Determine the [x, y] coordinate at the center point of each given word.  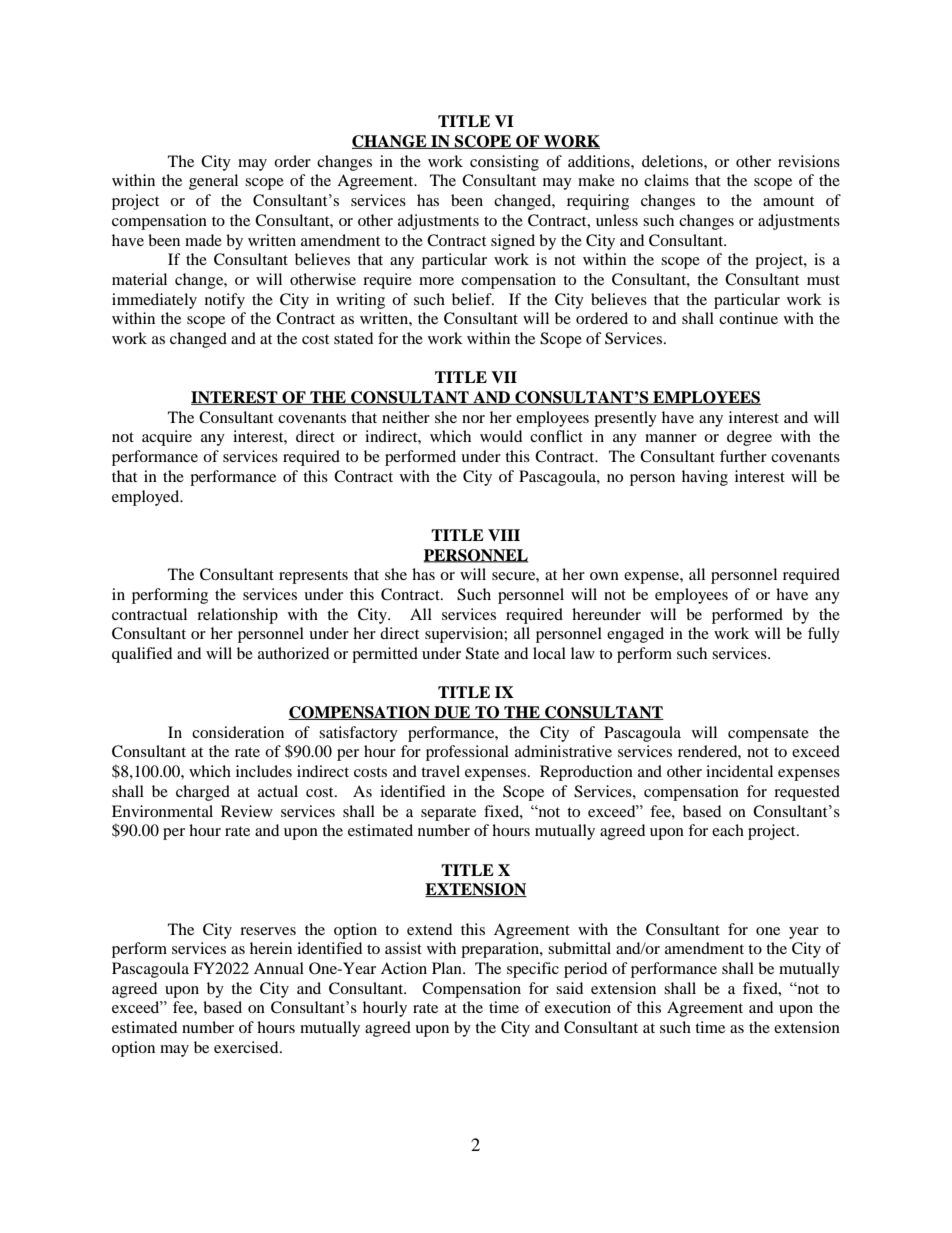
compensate [768, 735]
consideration [238, 732]
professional [467, 753]
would [501, 436]
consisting [504, 163]
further [743, 456]
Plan [448, 968]
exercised [247, 1047]
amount [788, 201]
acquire [167, 438]
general [213, 182]
